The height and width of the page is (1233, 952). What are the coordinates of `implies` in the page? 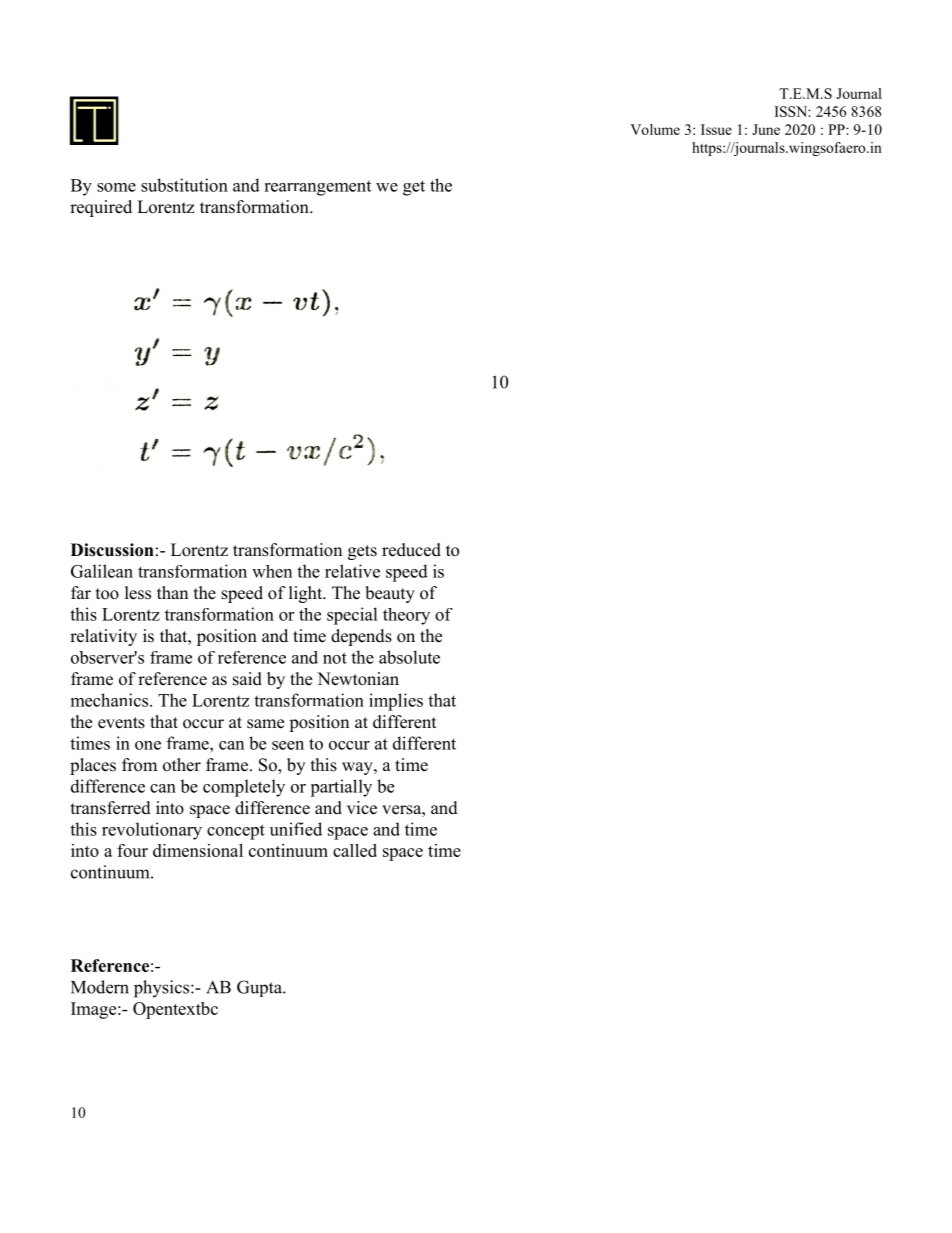 It's located at (396, 702).
